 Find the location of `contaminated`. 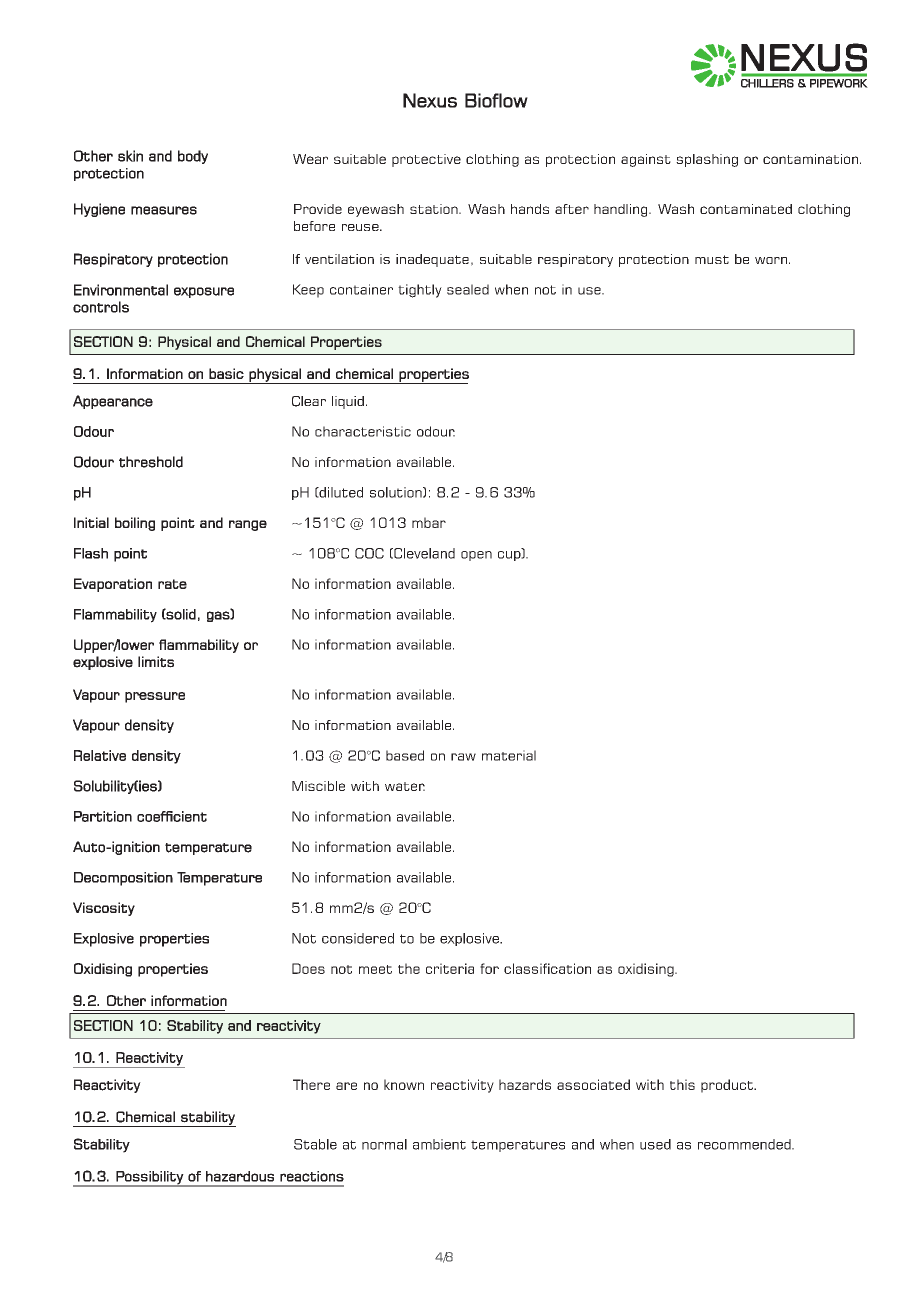

contaminated is located at coordinates (746, 209).
